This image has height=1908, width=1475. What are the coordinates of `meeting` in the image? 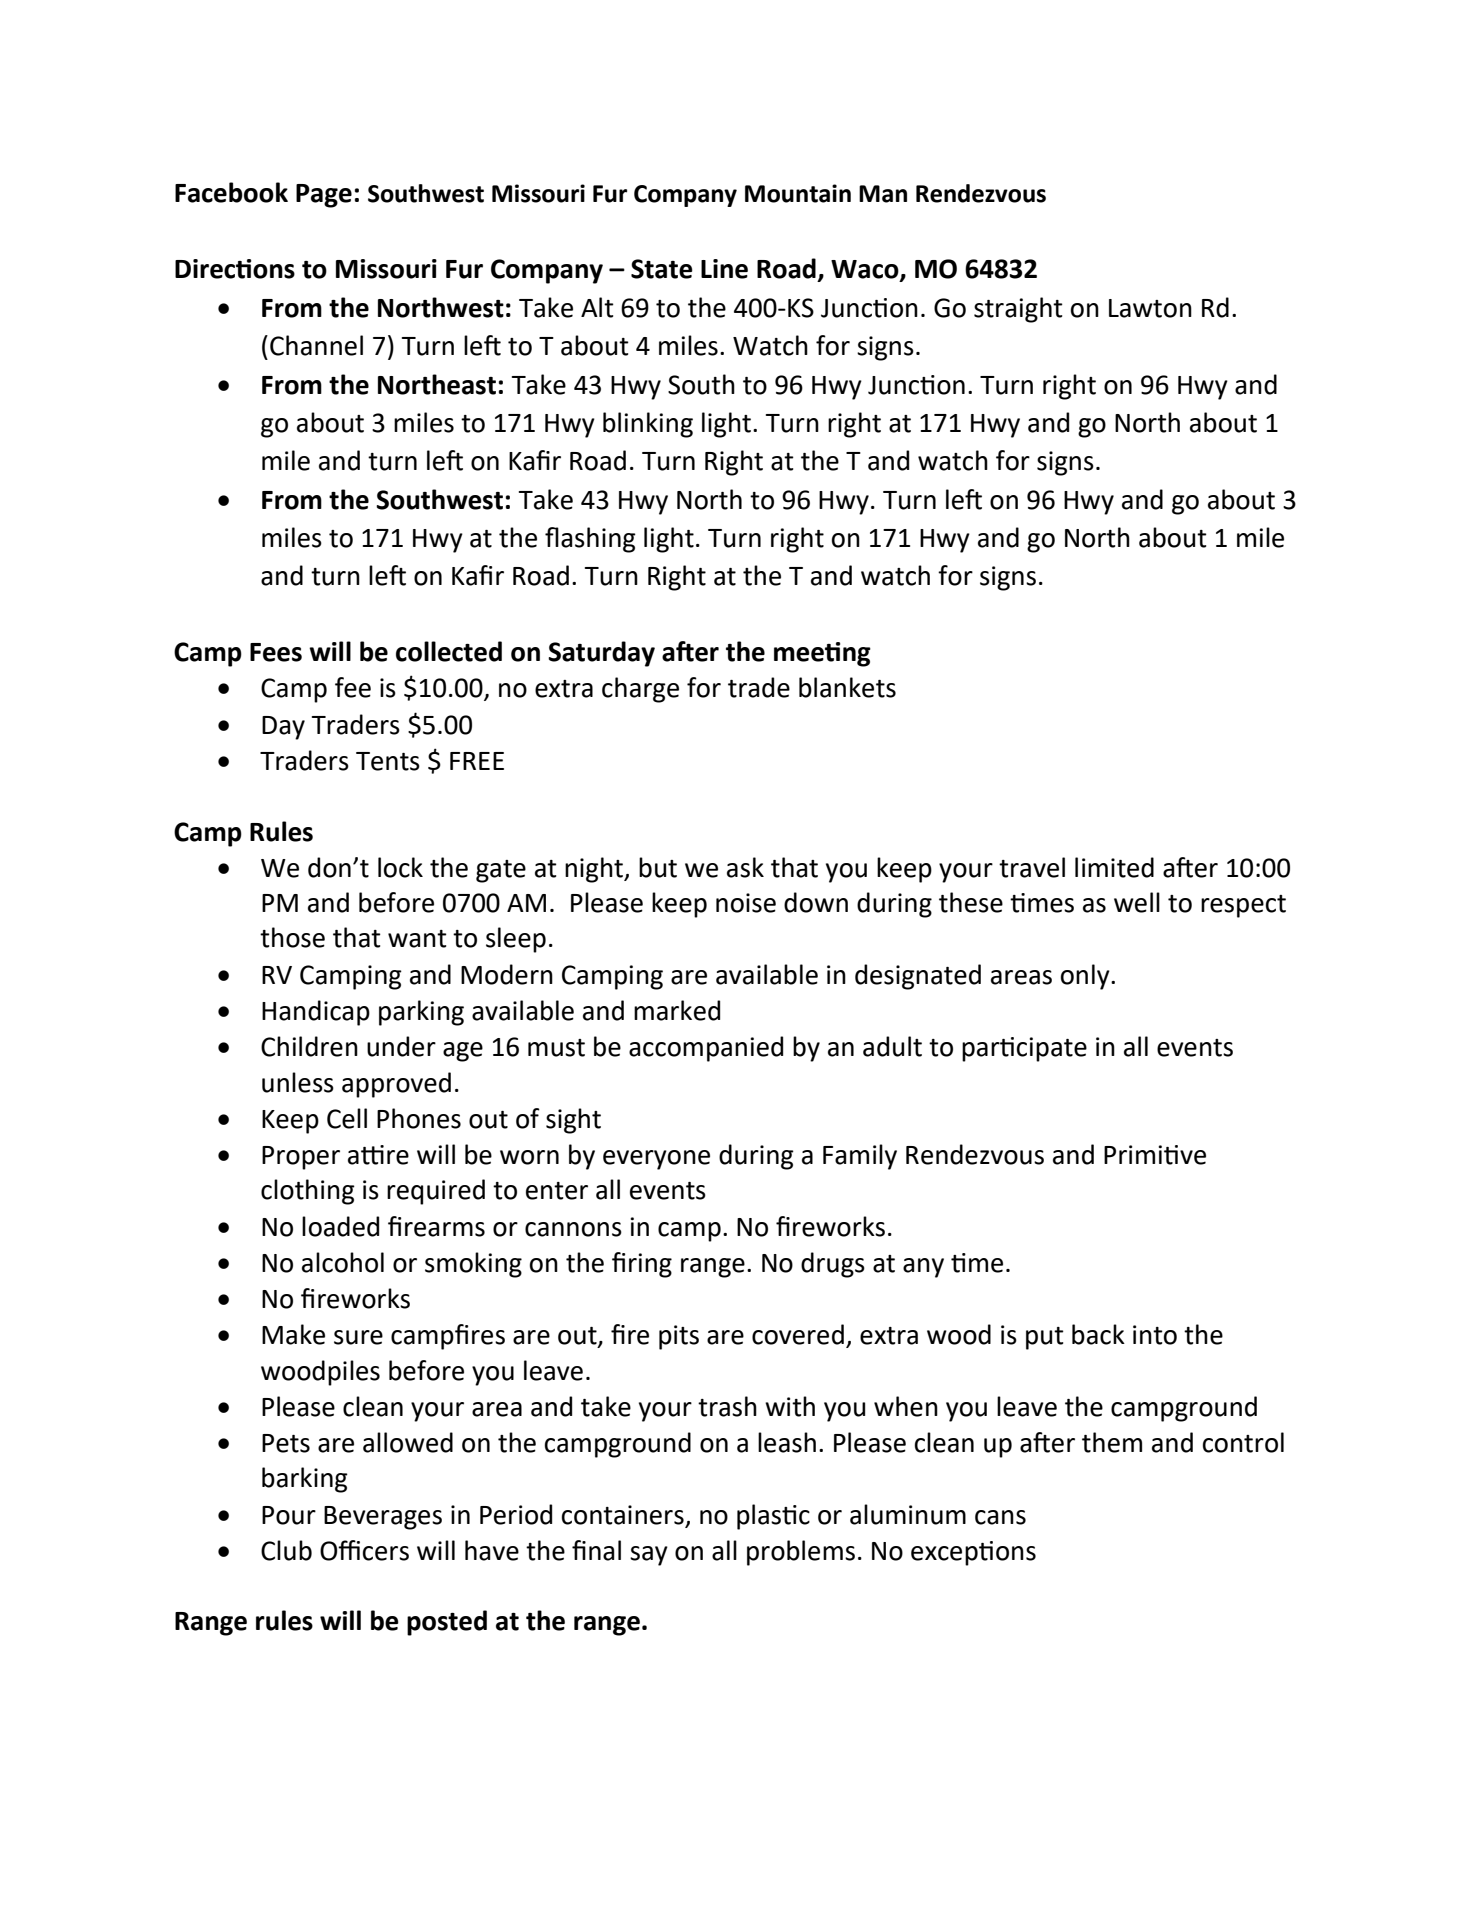 It's located at (822, 654).
